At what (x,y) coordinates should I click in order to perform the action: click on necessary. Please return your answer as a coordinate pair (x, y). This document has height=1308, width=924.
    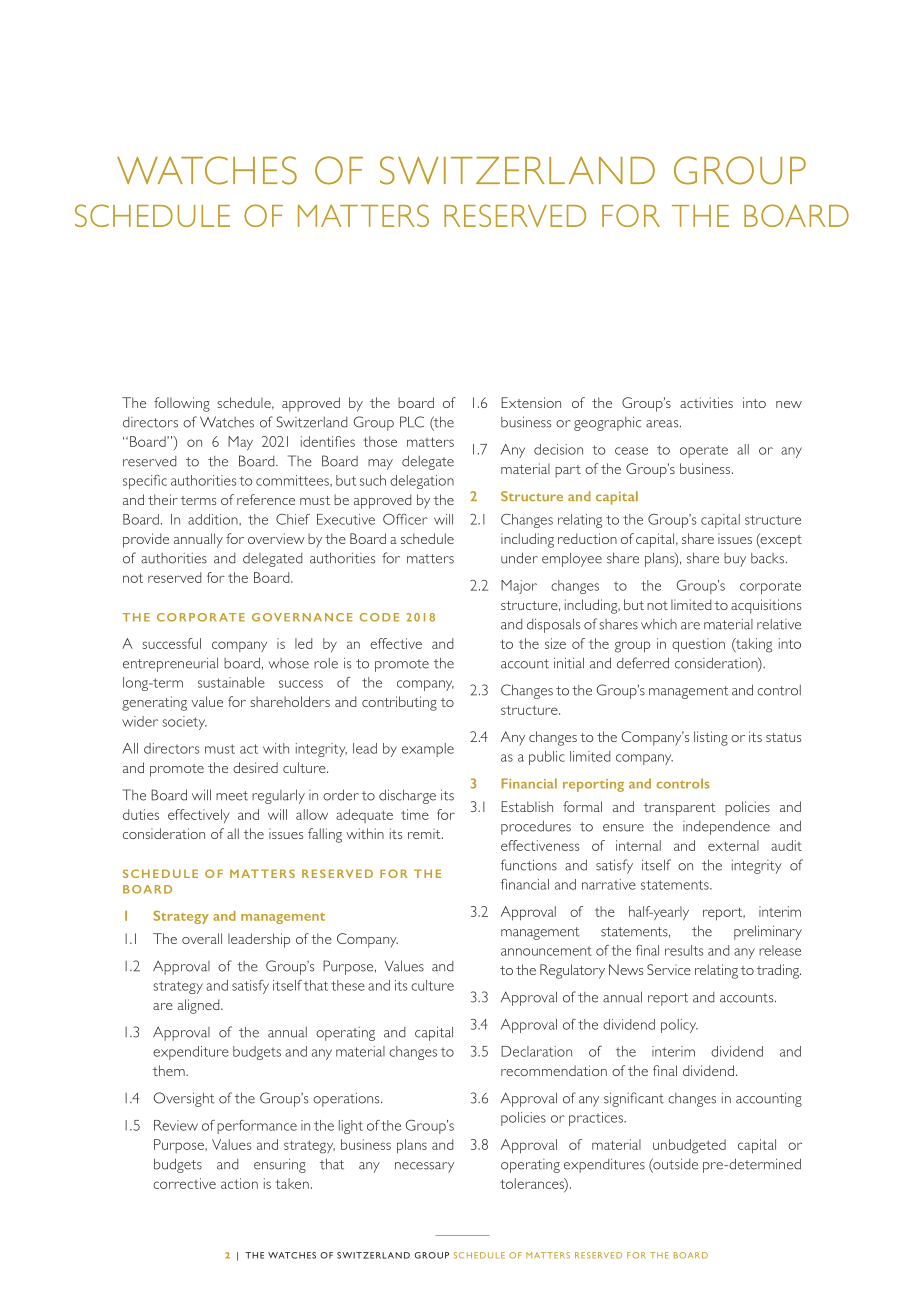
    Looking at the image, I should click on (424, 1167).
